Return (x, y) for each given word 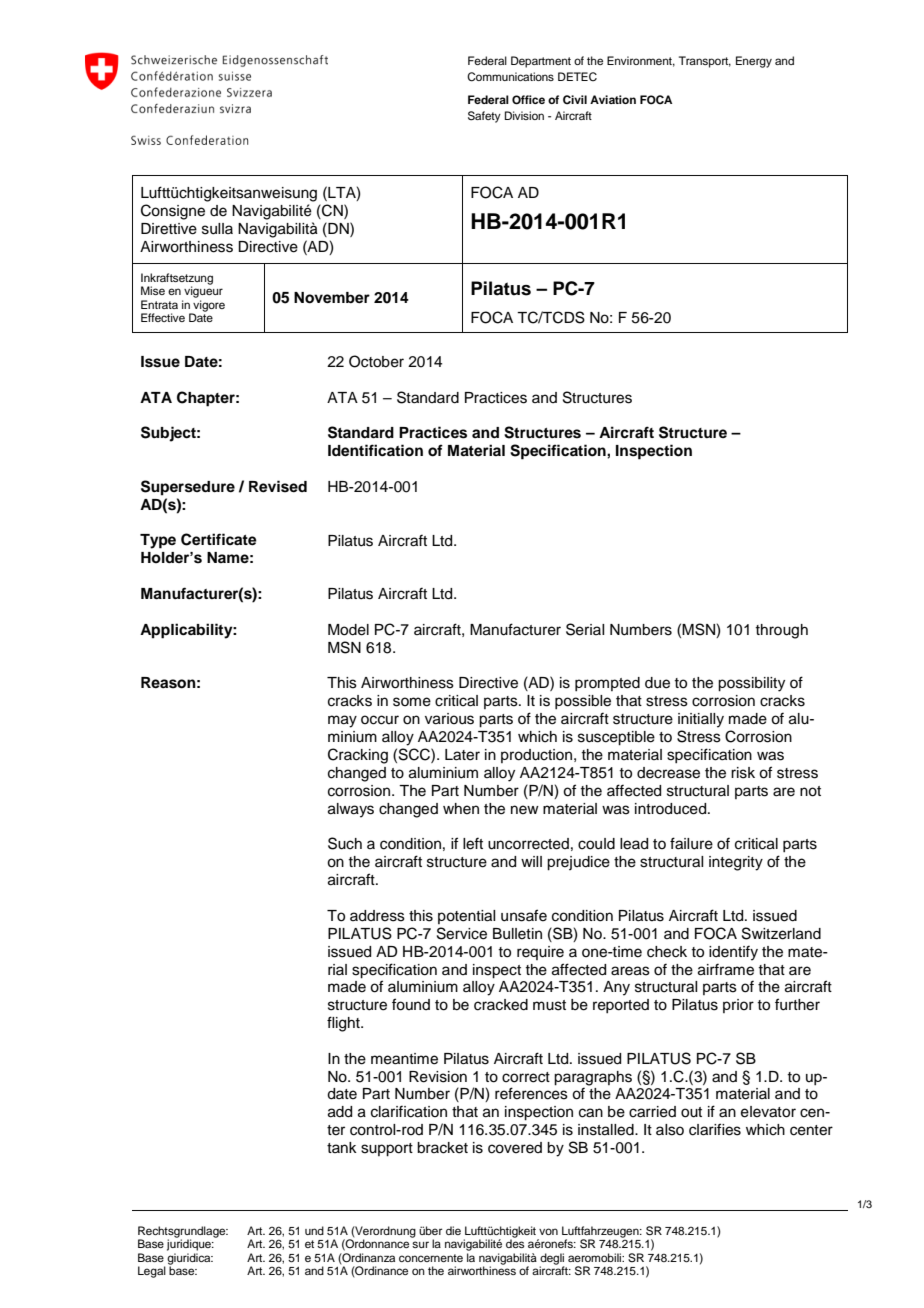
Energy (754, 62)
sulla (217, 229)
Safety (484, 117)
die (453, 1230)
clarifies (715, 1129)
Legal (152, 1272)
